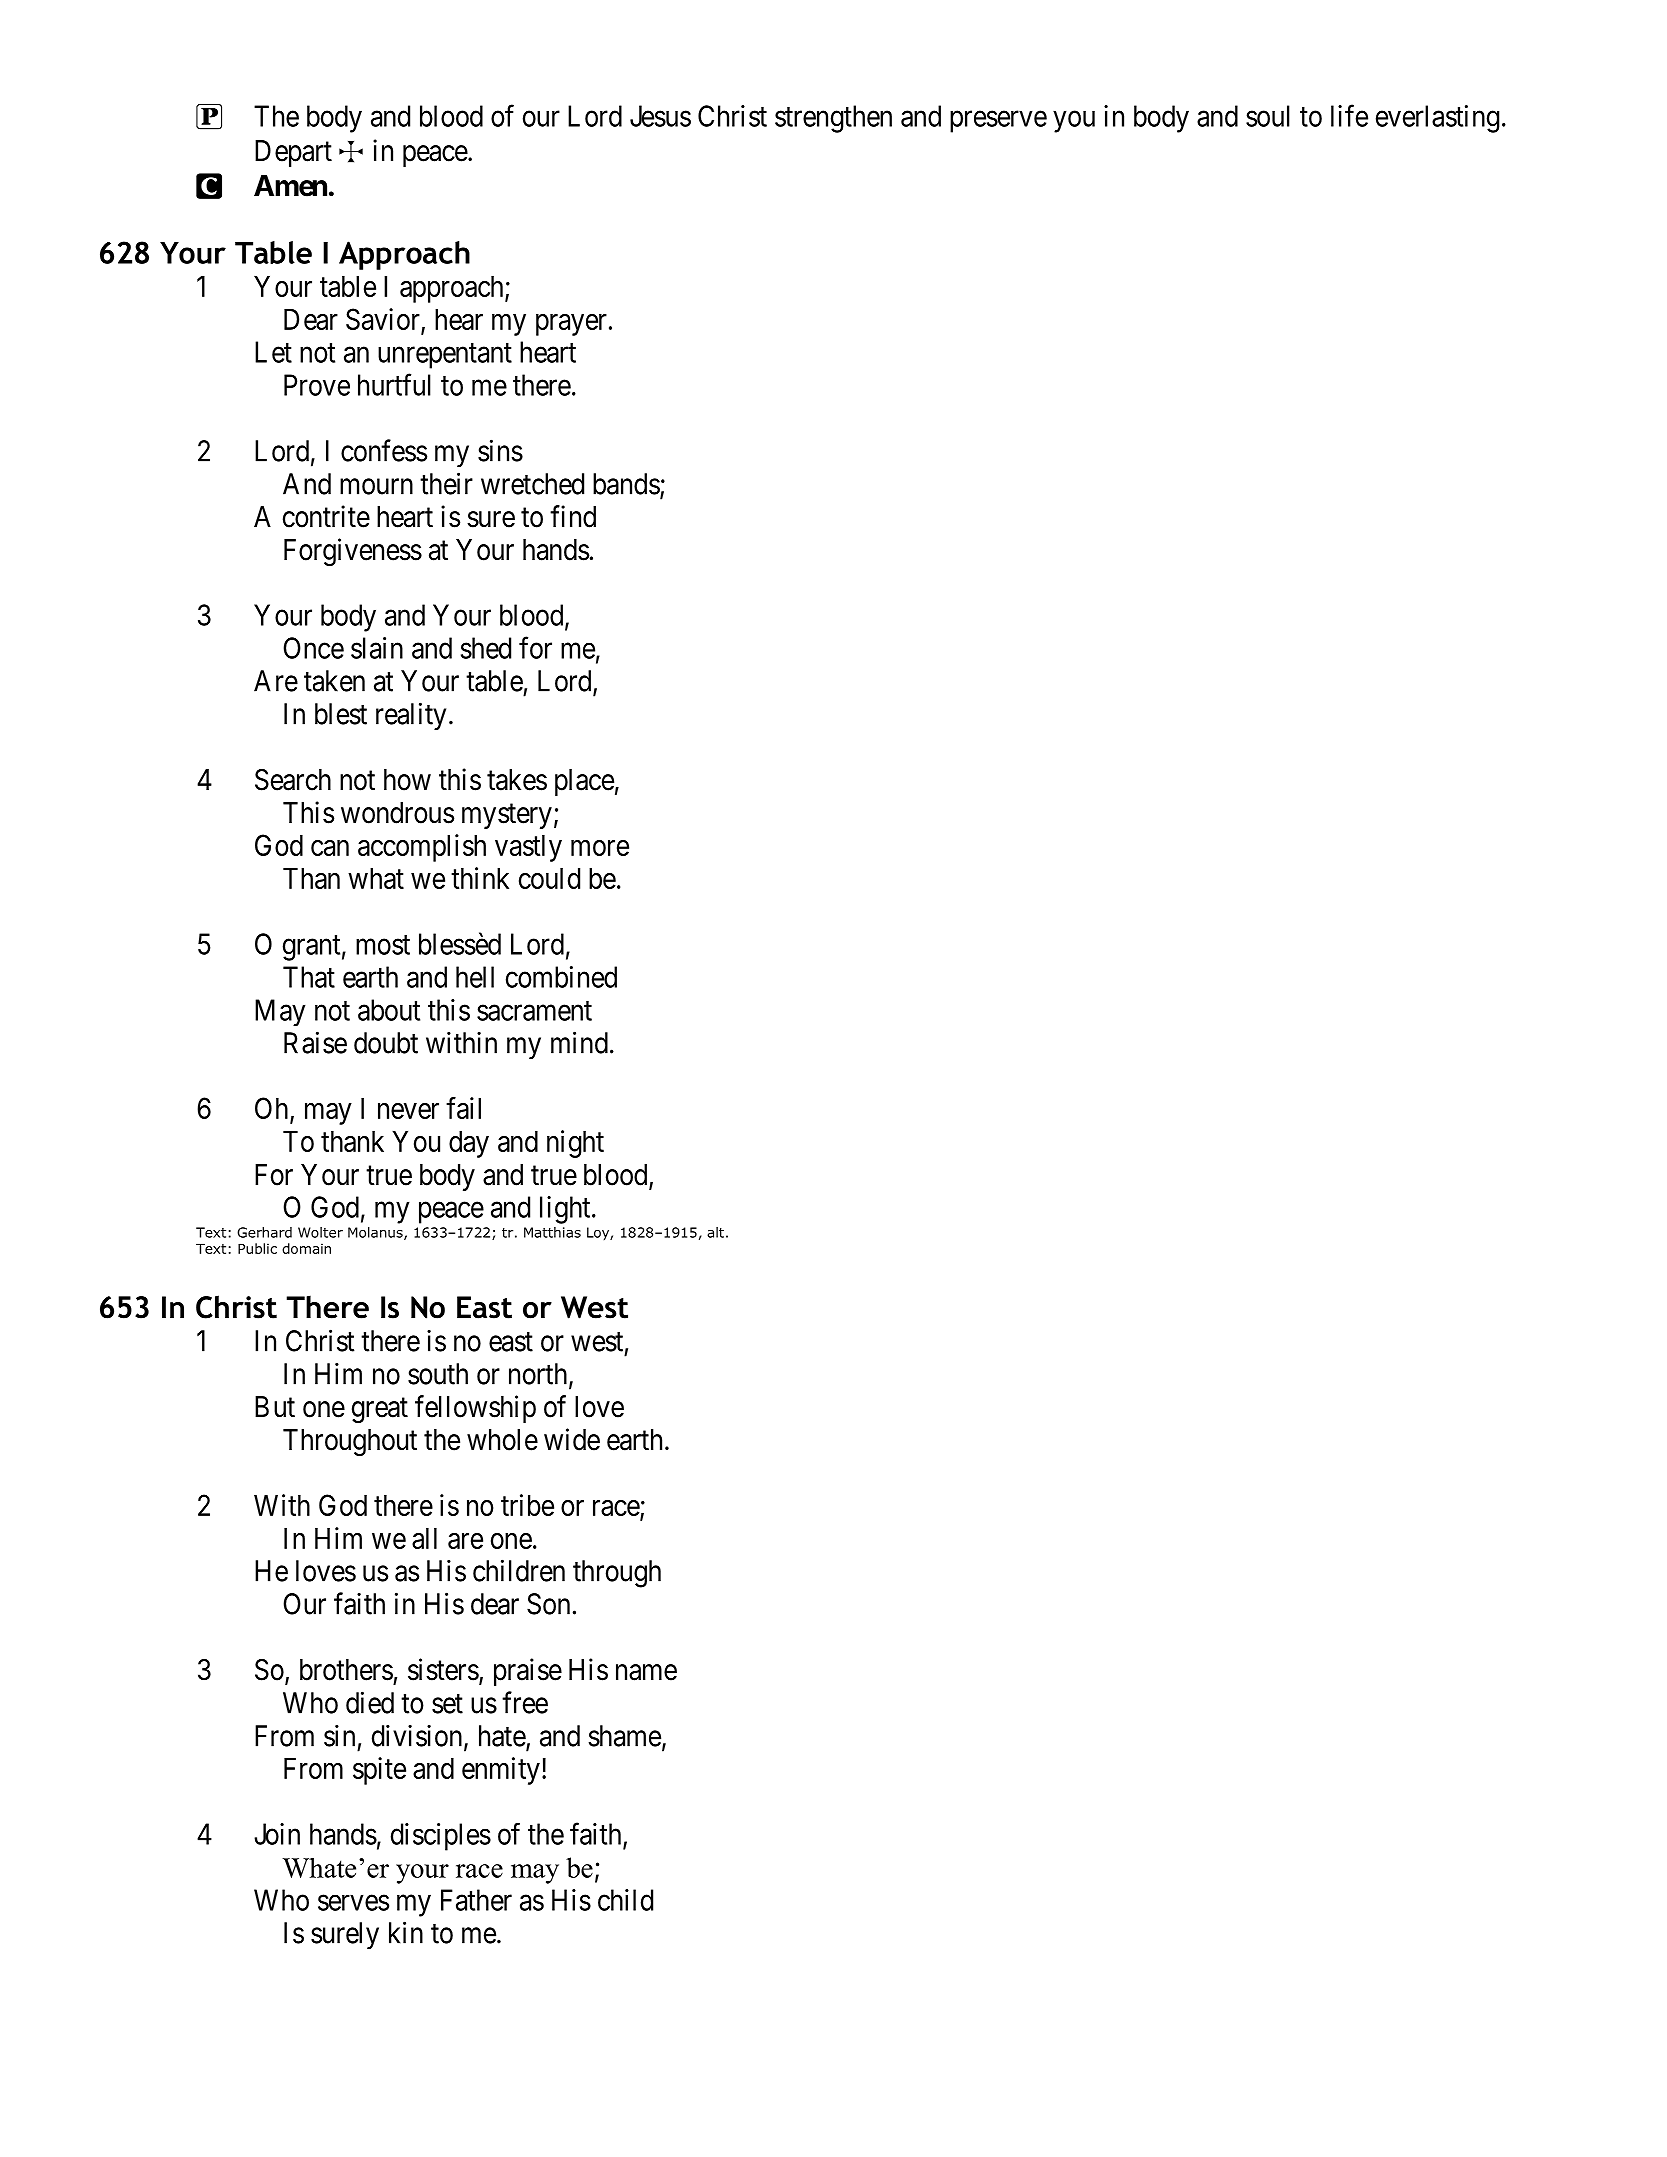 This page has width=1667, height=2157. I want to click on soul, so click(1268, 116).
